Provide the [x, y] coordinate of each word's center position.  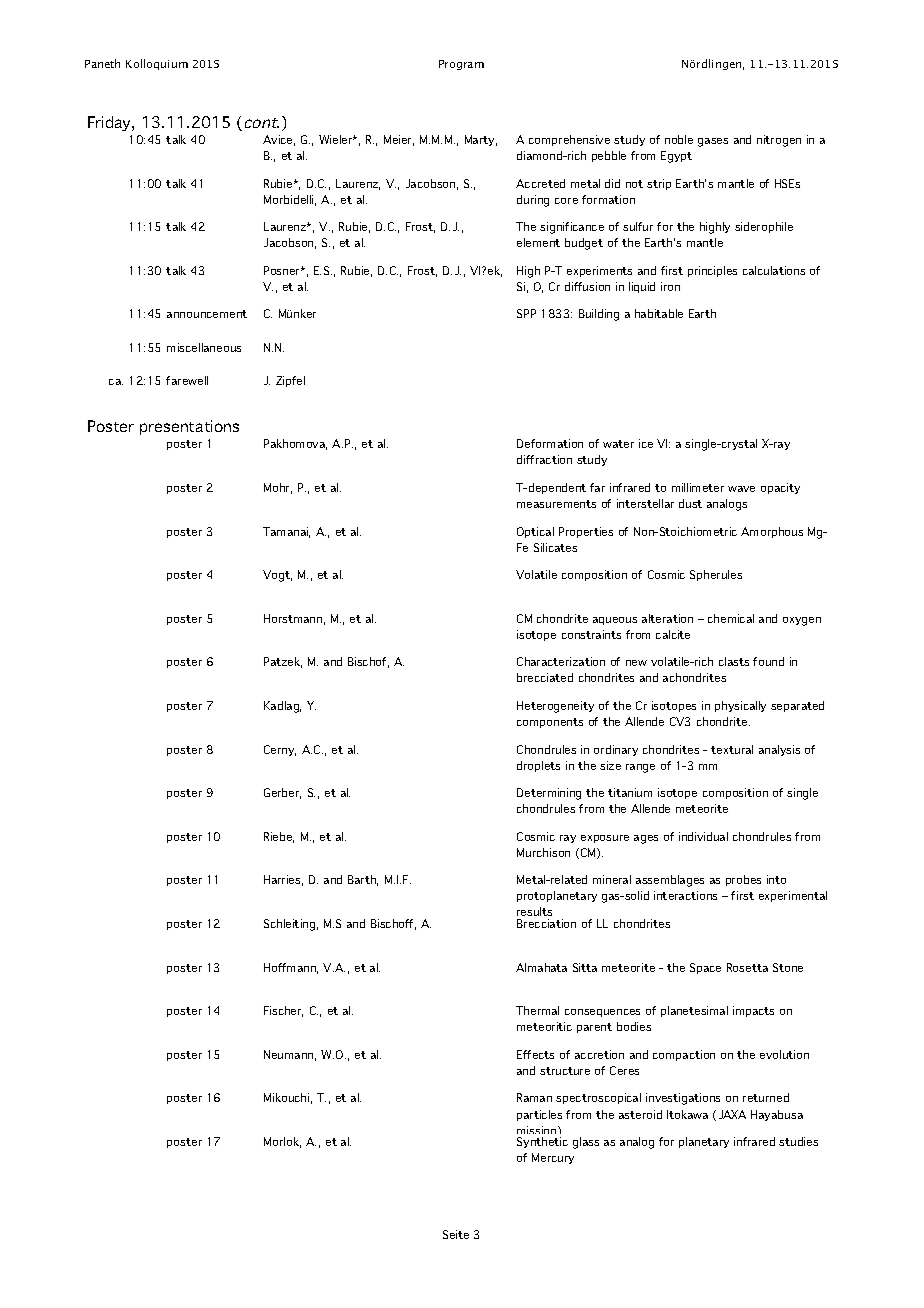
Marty [481, 140]
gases [713, 142]
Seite [456, 1234]
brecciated [545, 677]
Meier [399, 140]
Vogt [277, 576]
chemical [731, 618]
